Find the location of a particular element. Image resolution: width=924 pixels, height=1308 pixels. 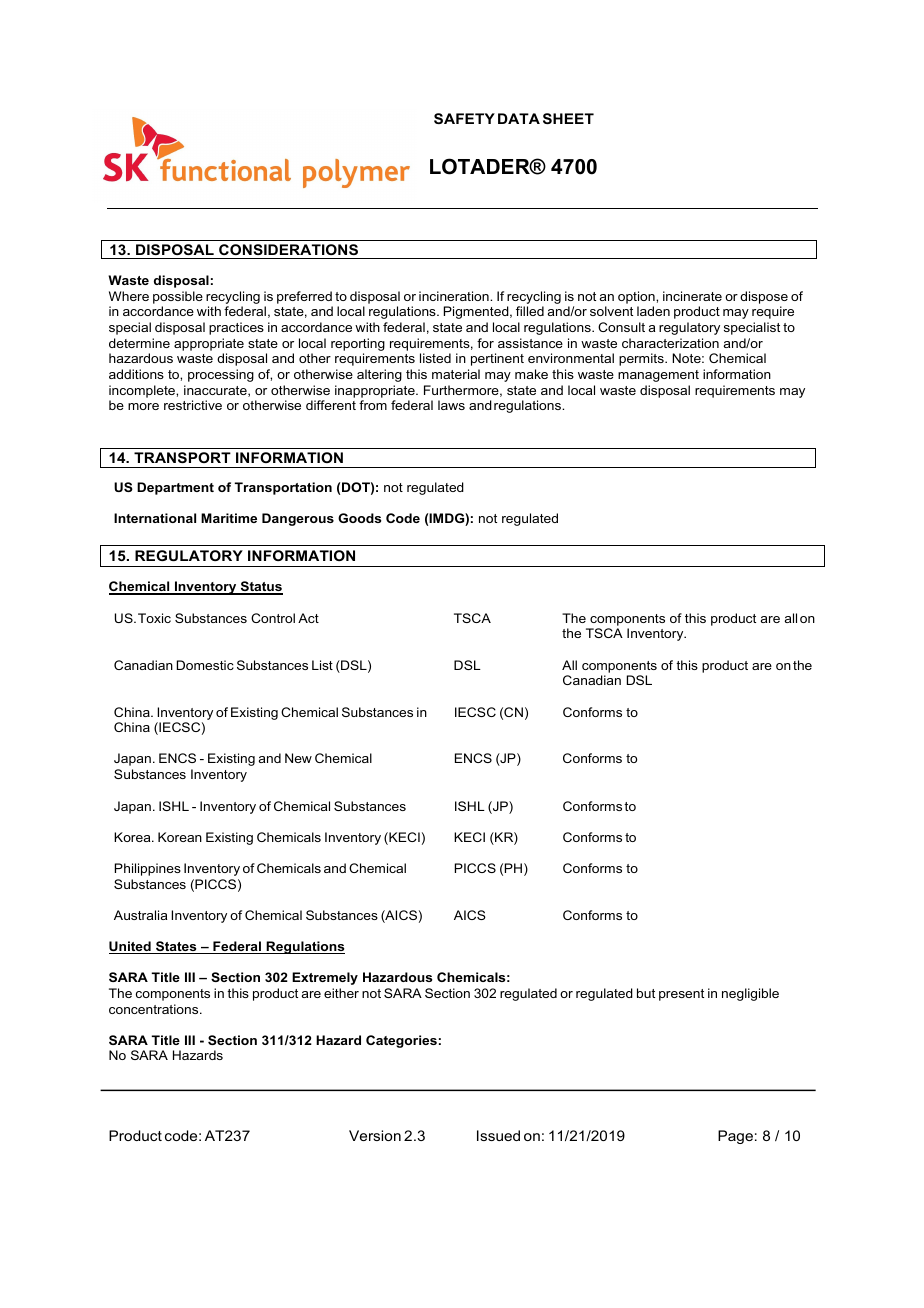

Domestic is located at coordinates (205, 665).
